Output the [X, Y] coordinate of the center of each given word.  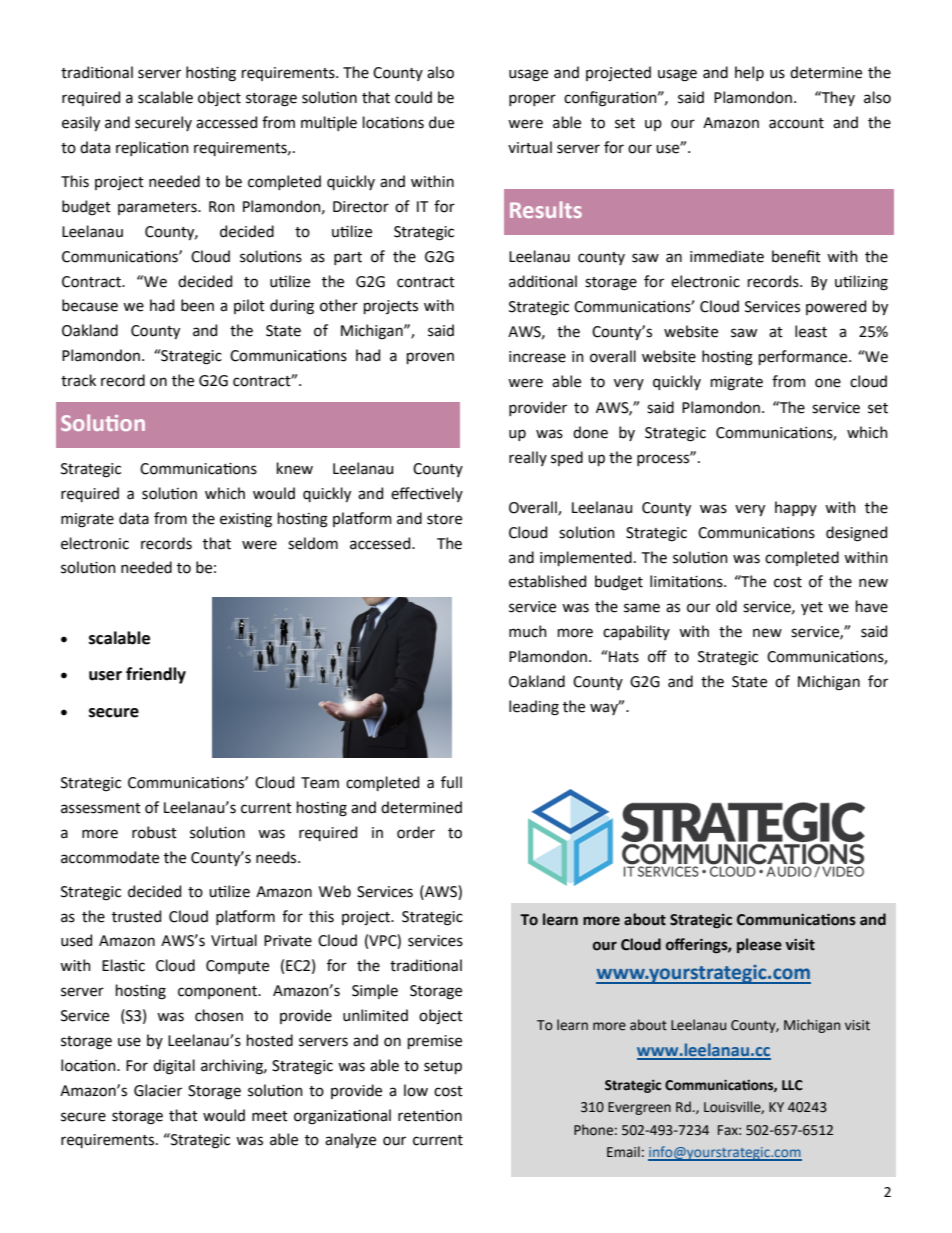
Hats [623, 656]
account [796, 123]
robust [154, 832]
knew [295, 468]
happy [796, 508]
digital [174, 1067]
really [528, 458]
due [441, 122]
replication [152, 148]
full [451, 782]
